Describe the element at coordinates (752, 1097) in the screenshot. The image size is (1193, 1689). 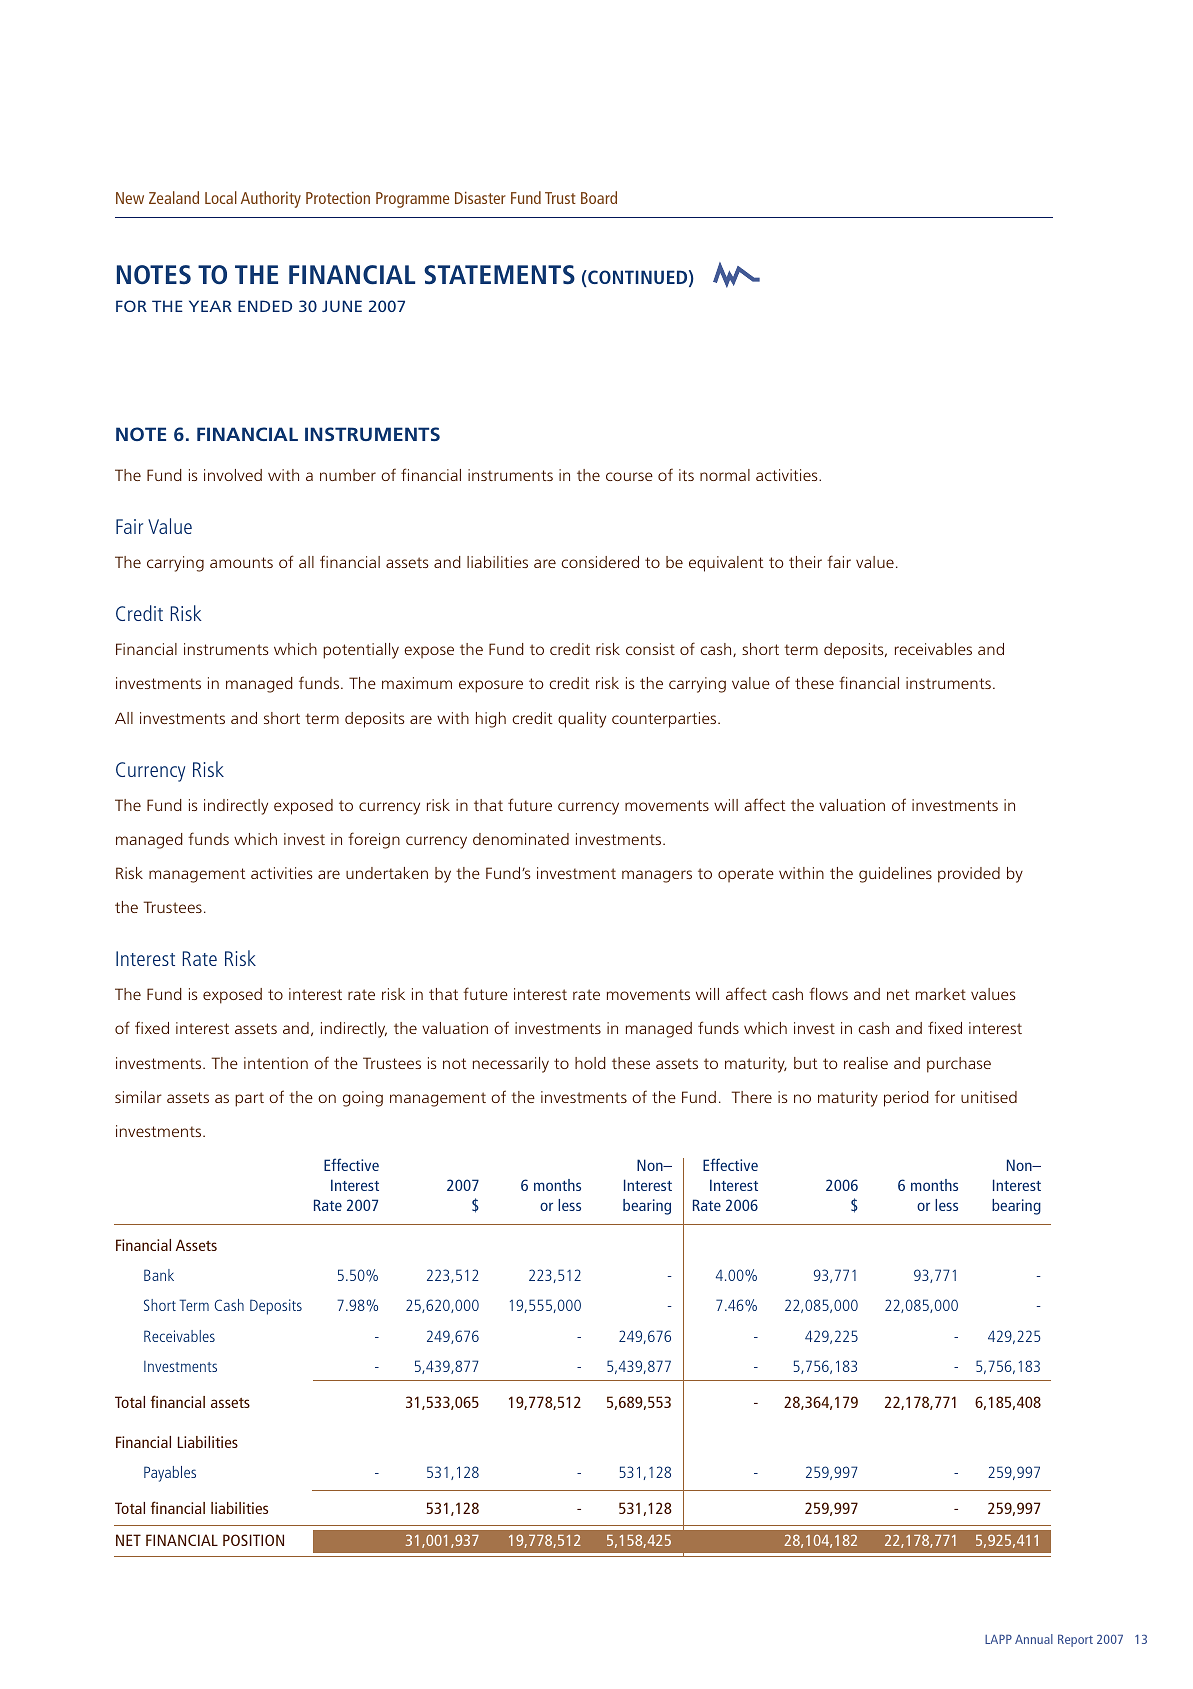
I see `There` at that location.
